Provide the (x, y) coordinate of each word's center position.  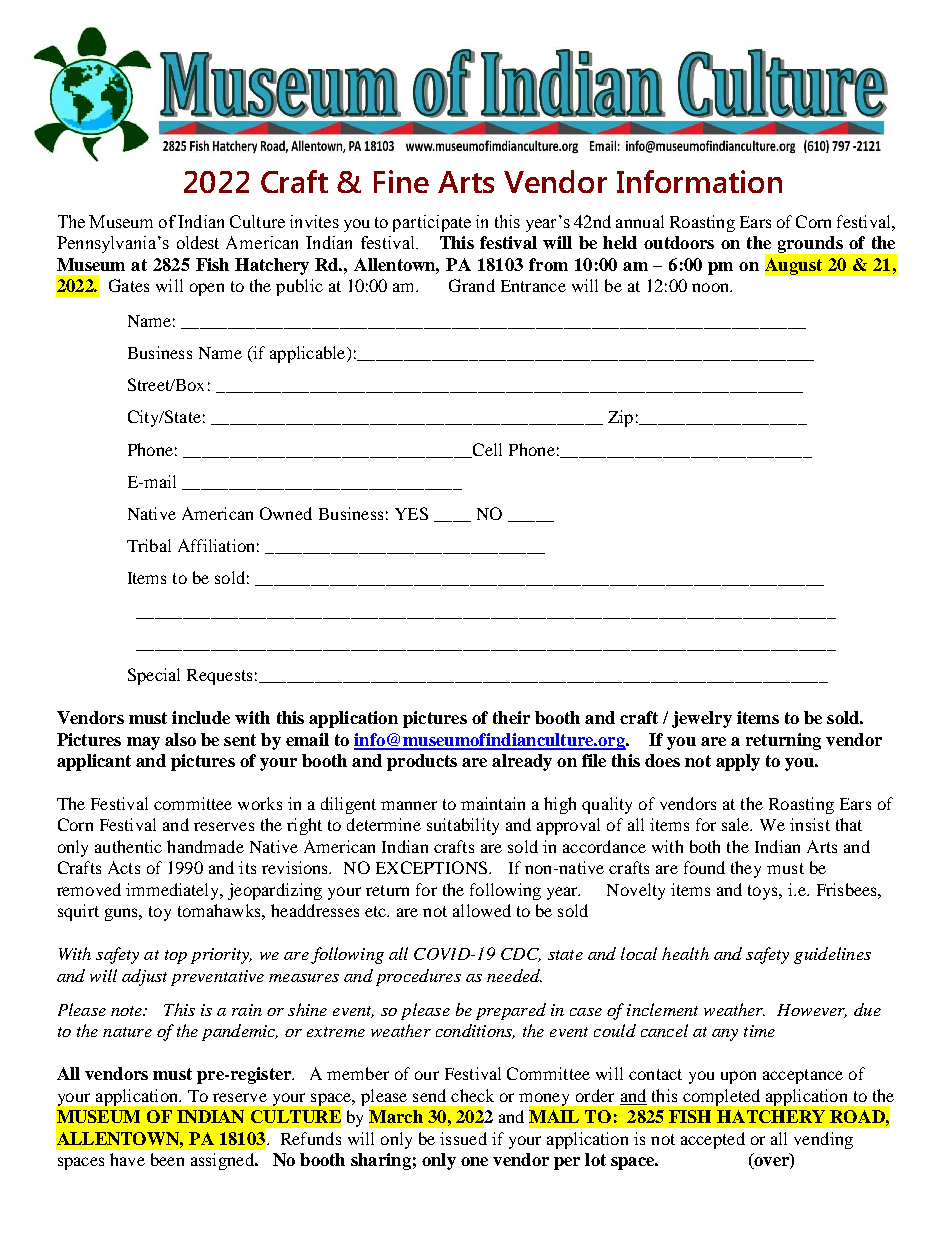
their (511, 717)
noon (711, 287)
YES (411, 513)
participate (432, 223)
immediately (174, 891)
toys (764, 892)
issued (463, 1138)
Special (154, 676)
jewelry (702, 719)
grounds (810, 244)
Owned (286, 513)
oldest (198, 242)
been (167, 1159)
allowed (482, 910)
